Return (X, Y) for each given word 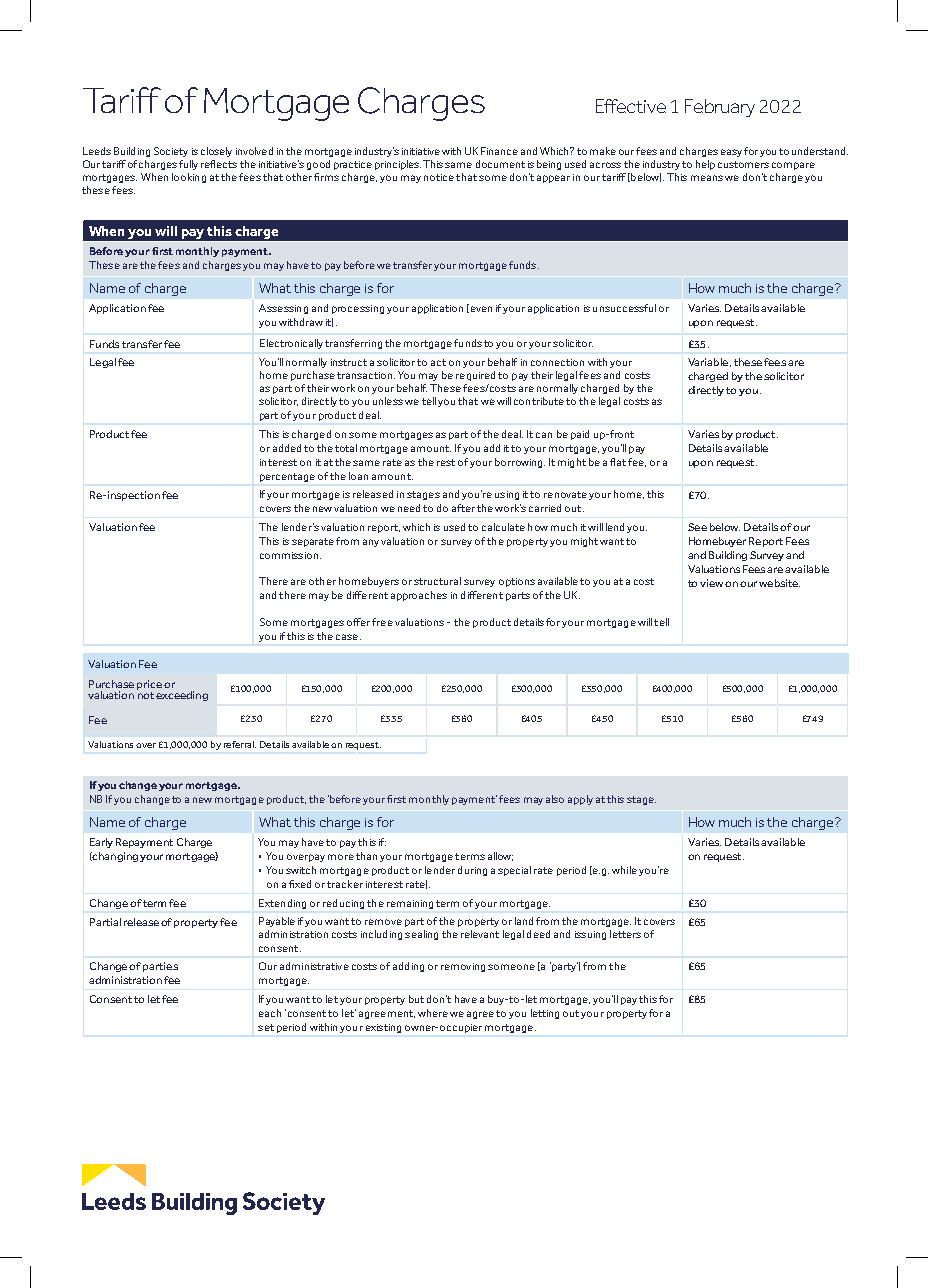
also (555, 799)
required (475, 376)
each (270, 1013)
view (711, 583)
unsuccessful (624, 308)
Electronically (291, 344)
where (433, 1013)
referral (240, 744)
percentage (287, 477)
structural (437, 581)
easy (731, 153)
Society (171, 152)
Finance (499, 151)
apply (580, 800)
